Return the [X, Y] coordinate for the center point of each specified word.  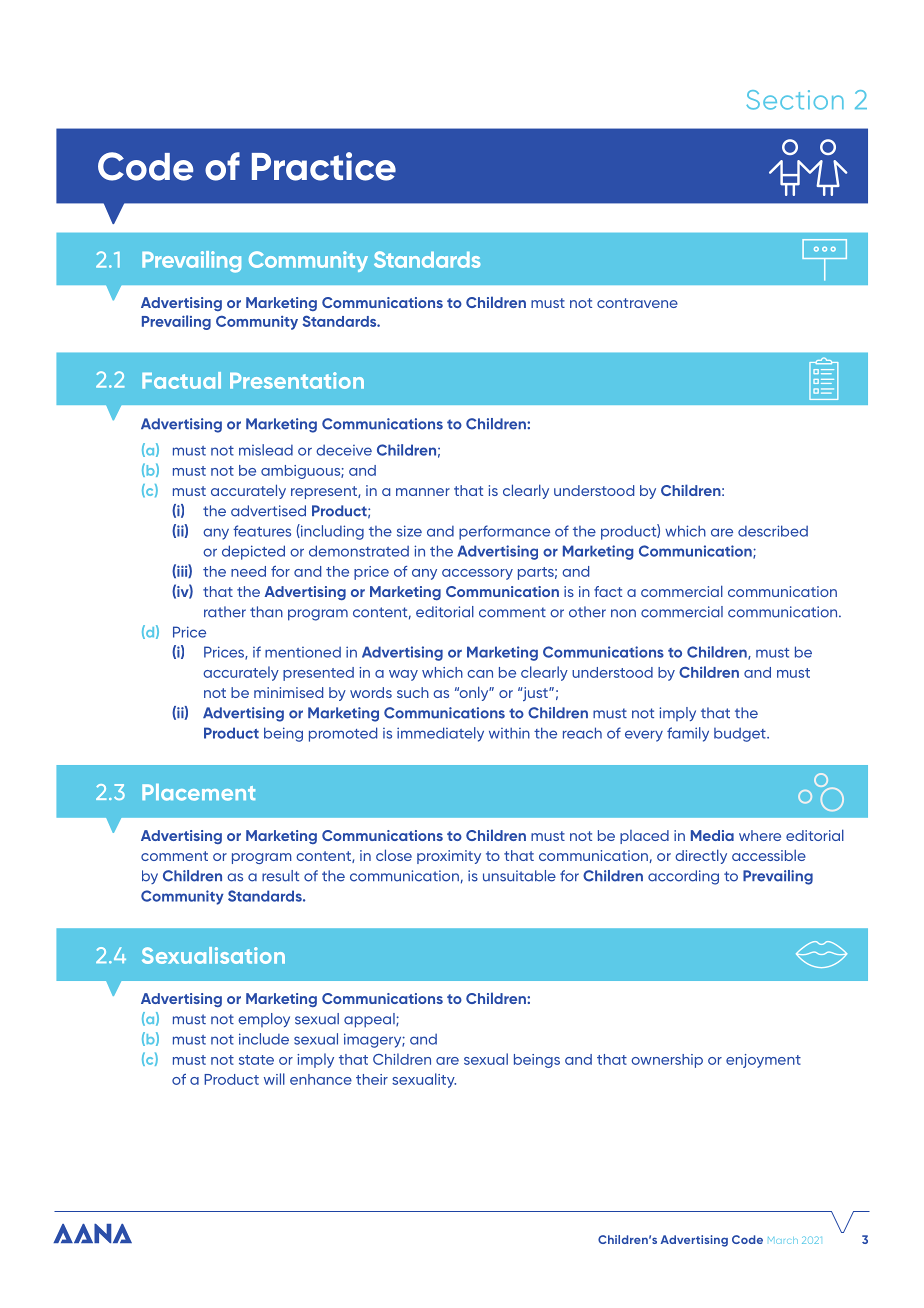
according [683, 877]
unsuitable [519, 876]
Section [795, 100]
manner [423, 492]
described [773, 531]
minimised [288, 692]
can [480, 674]
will [274, 1079]
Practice [324, 166]
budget [741, 735]
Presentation [297, 380]
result [280, 876]
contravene [637, 303]
